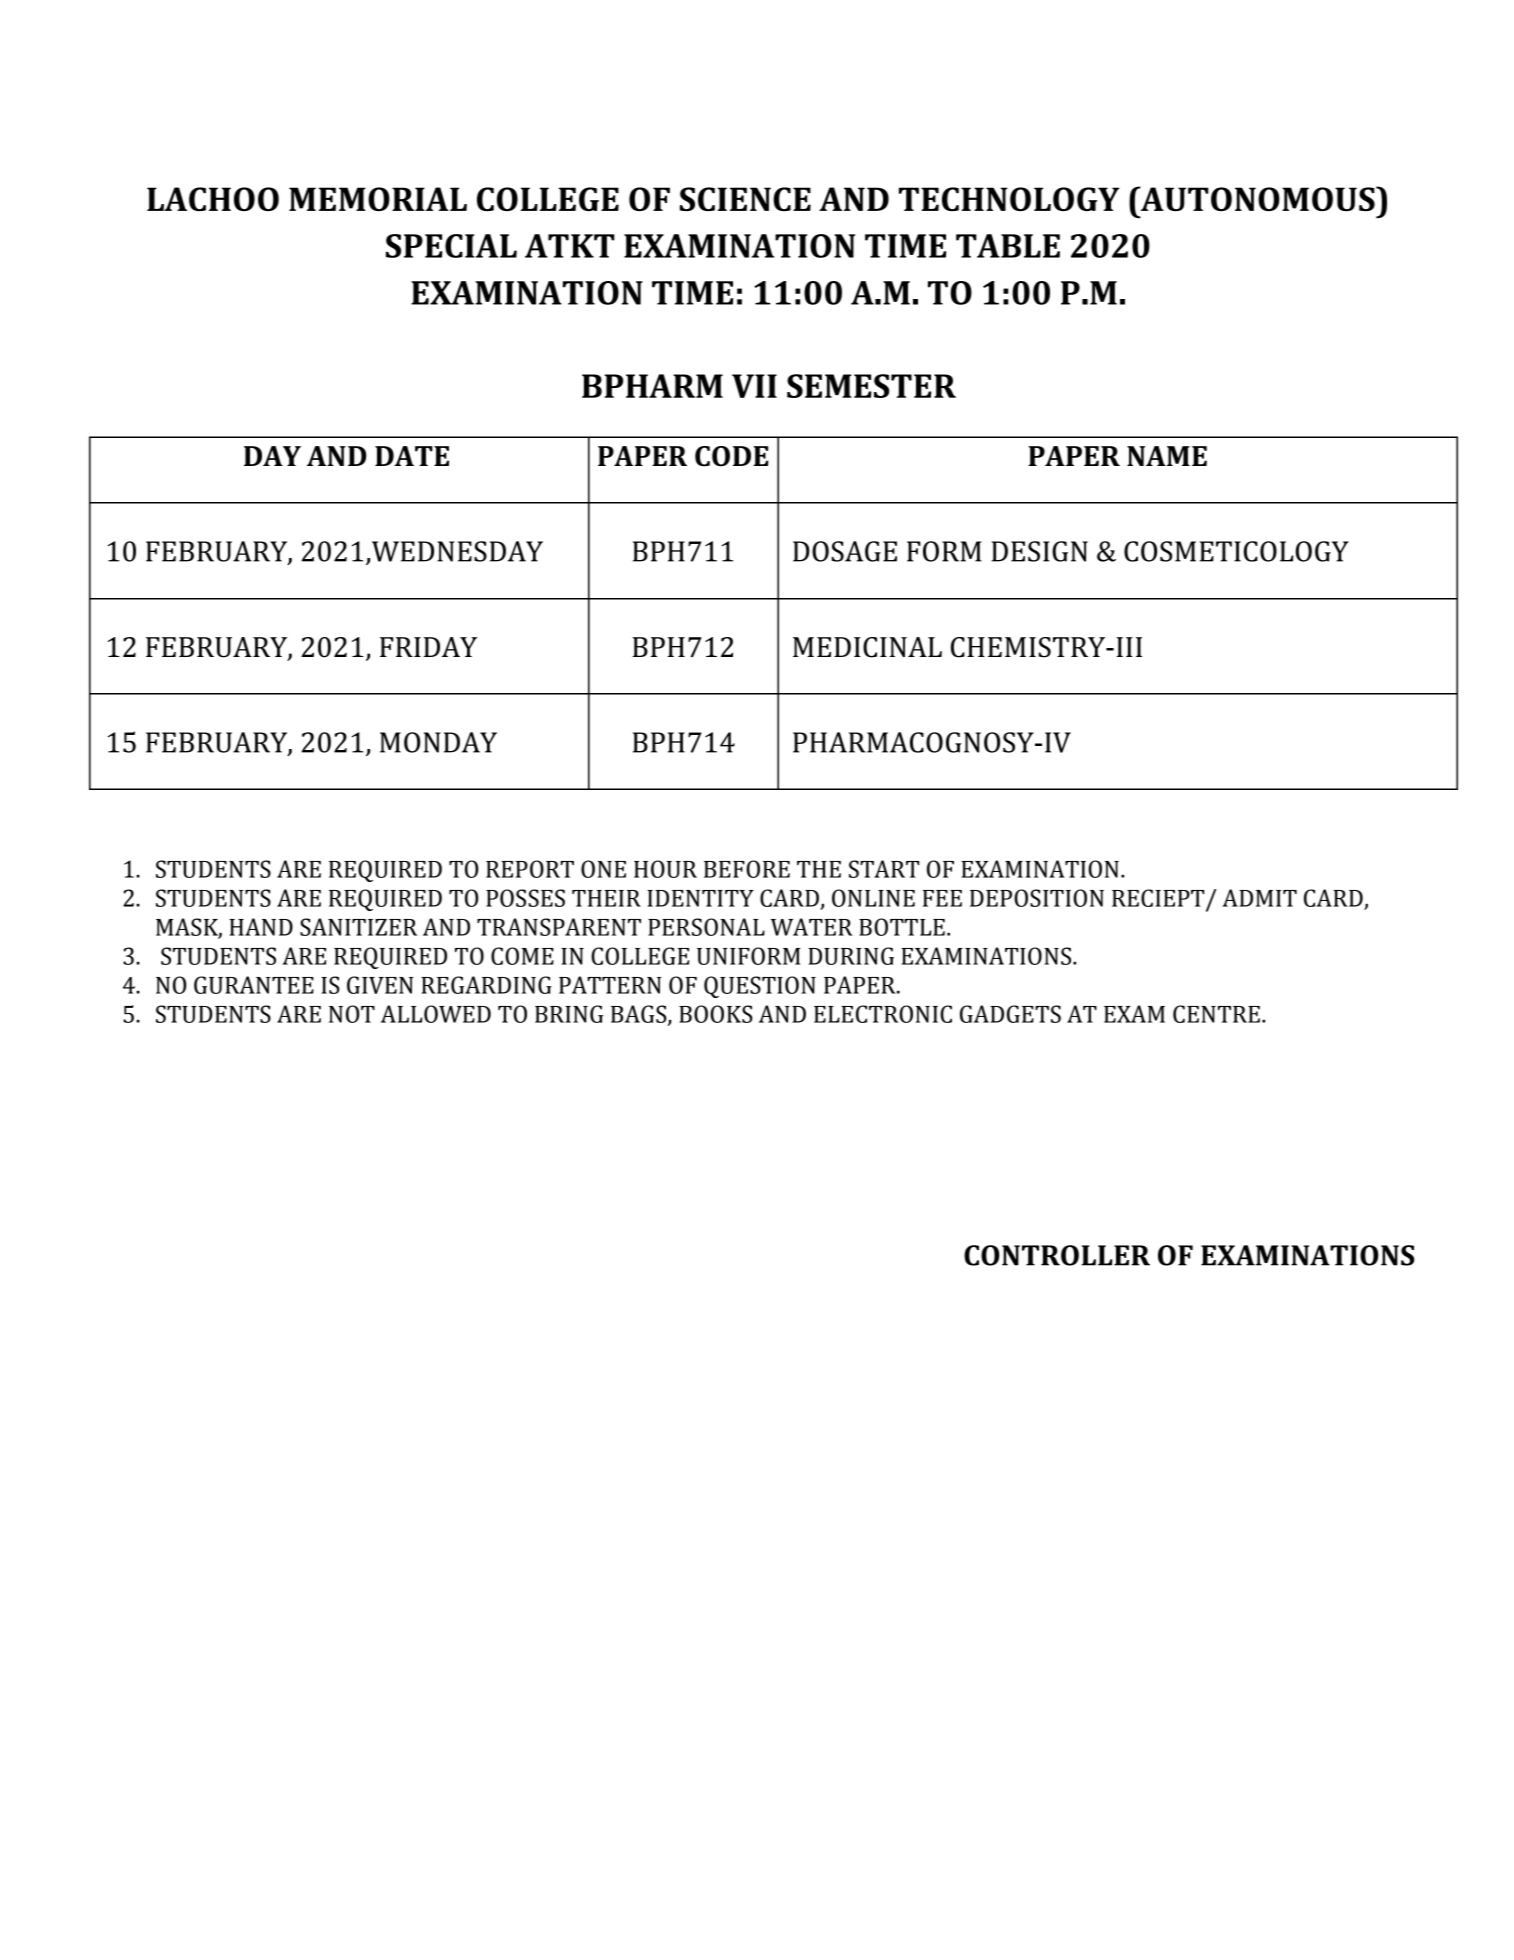 The height and width of the screenshot is (1960, 1514). What do you see at coordinates (747, 869) in the screenshot?
I see `BEFORE` at bounding box center [747, 869].
